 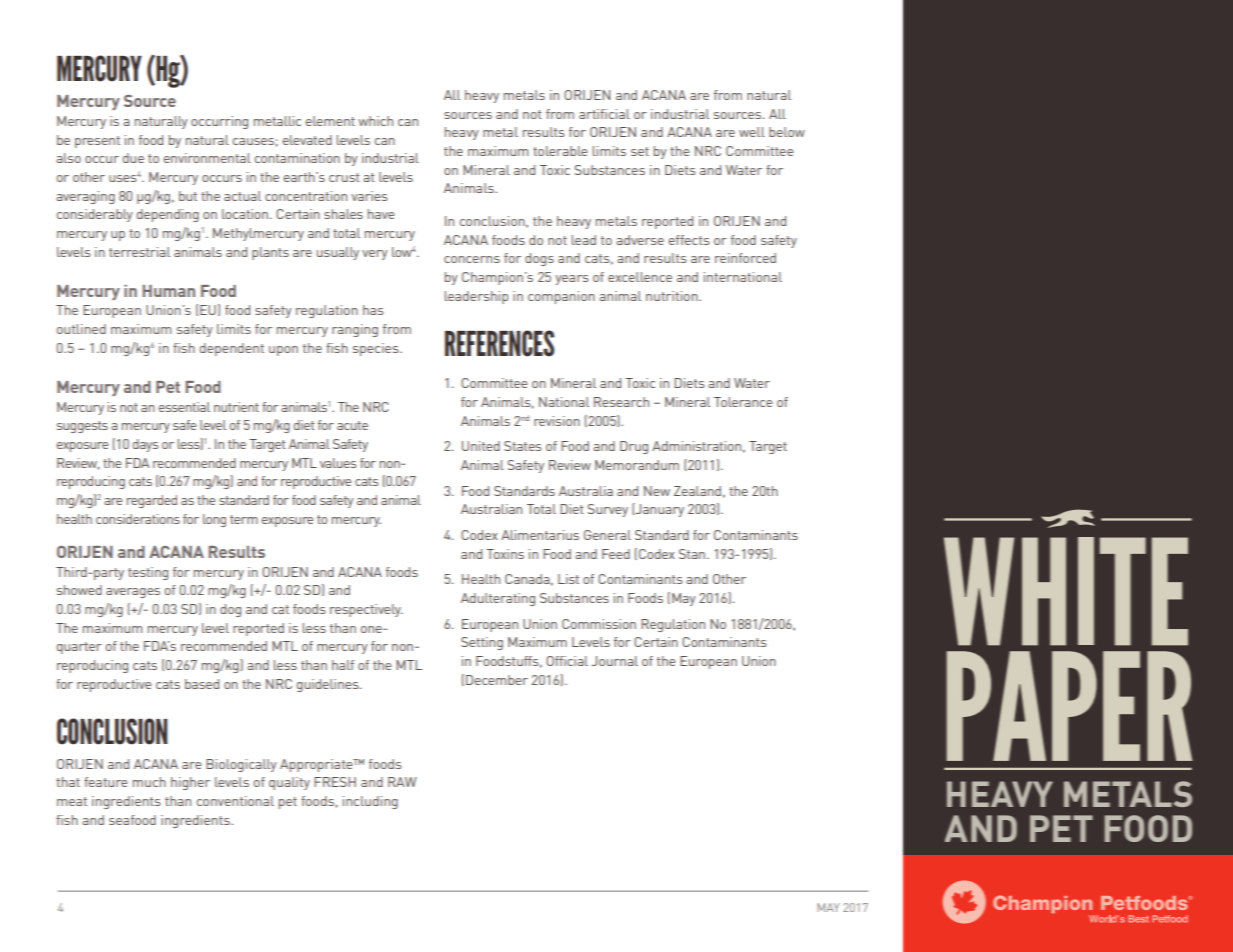 I want to click on days, so click(x=145, y=445).
